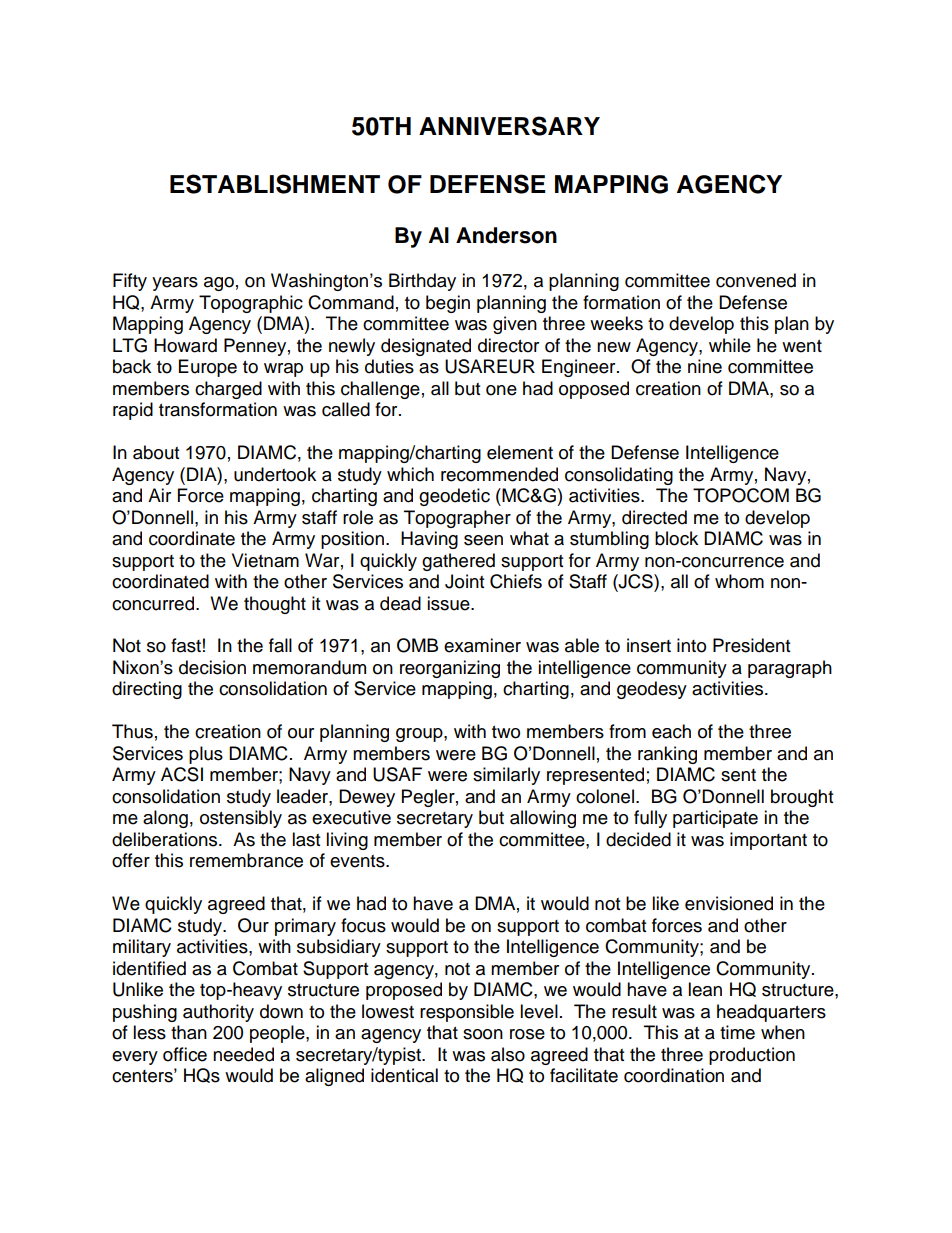 This image has height=1233, width=952. Describe the element at coordinates (275, 184) in the image. I see `ESTABLISHMENT` at that location.
